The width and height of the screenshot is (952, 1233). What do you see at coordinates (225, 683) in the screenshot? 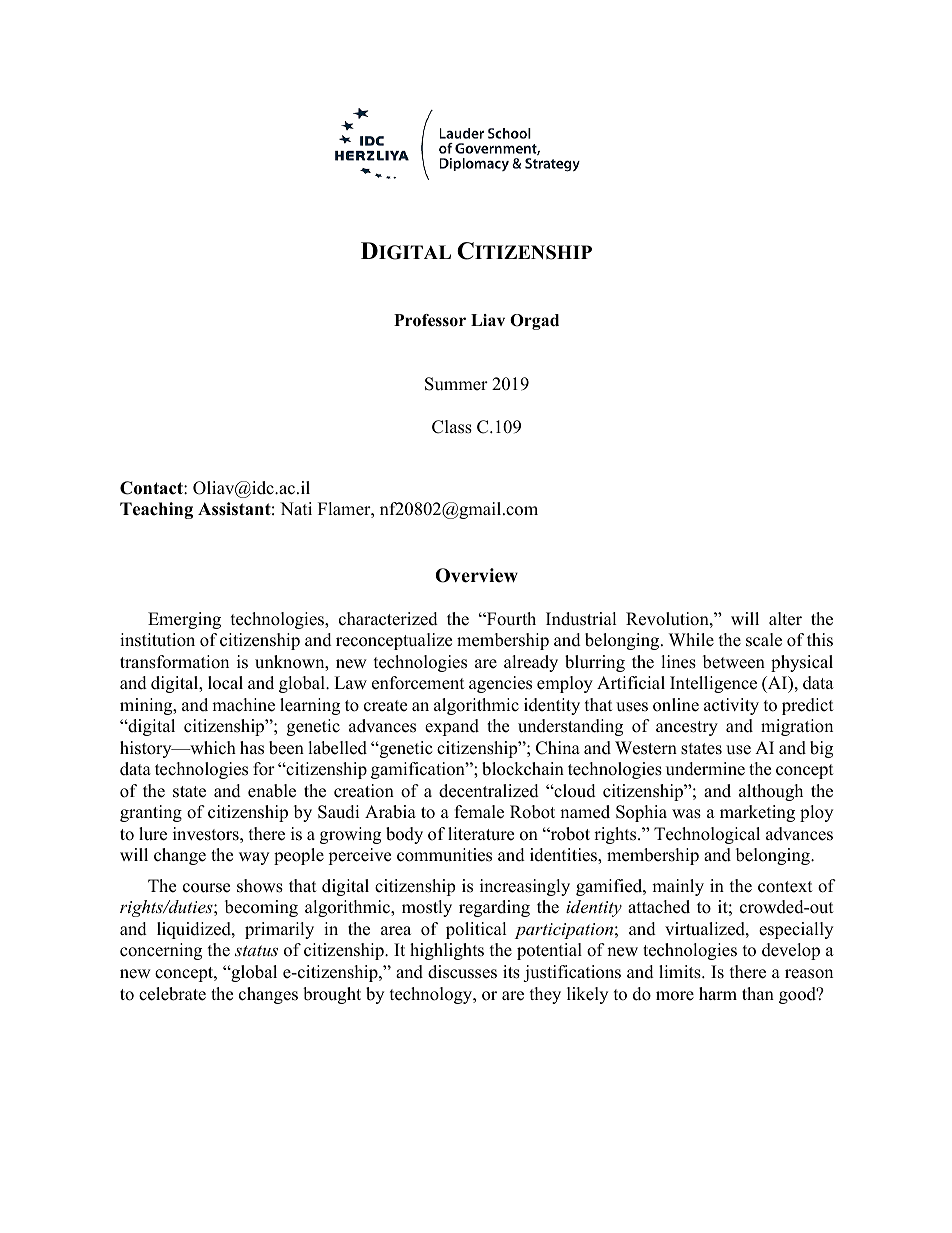
I see `local` at bounding box center [225, 683].
